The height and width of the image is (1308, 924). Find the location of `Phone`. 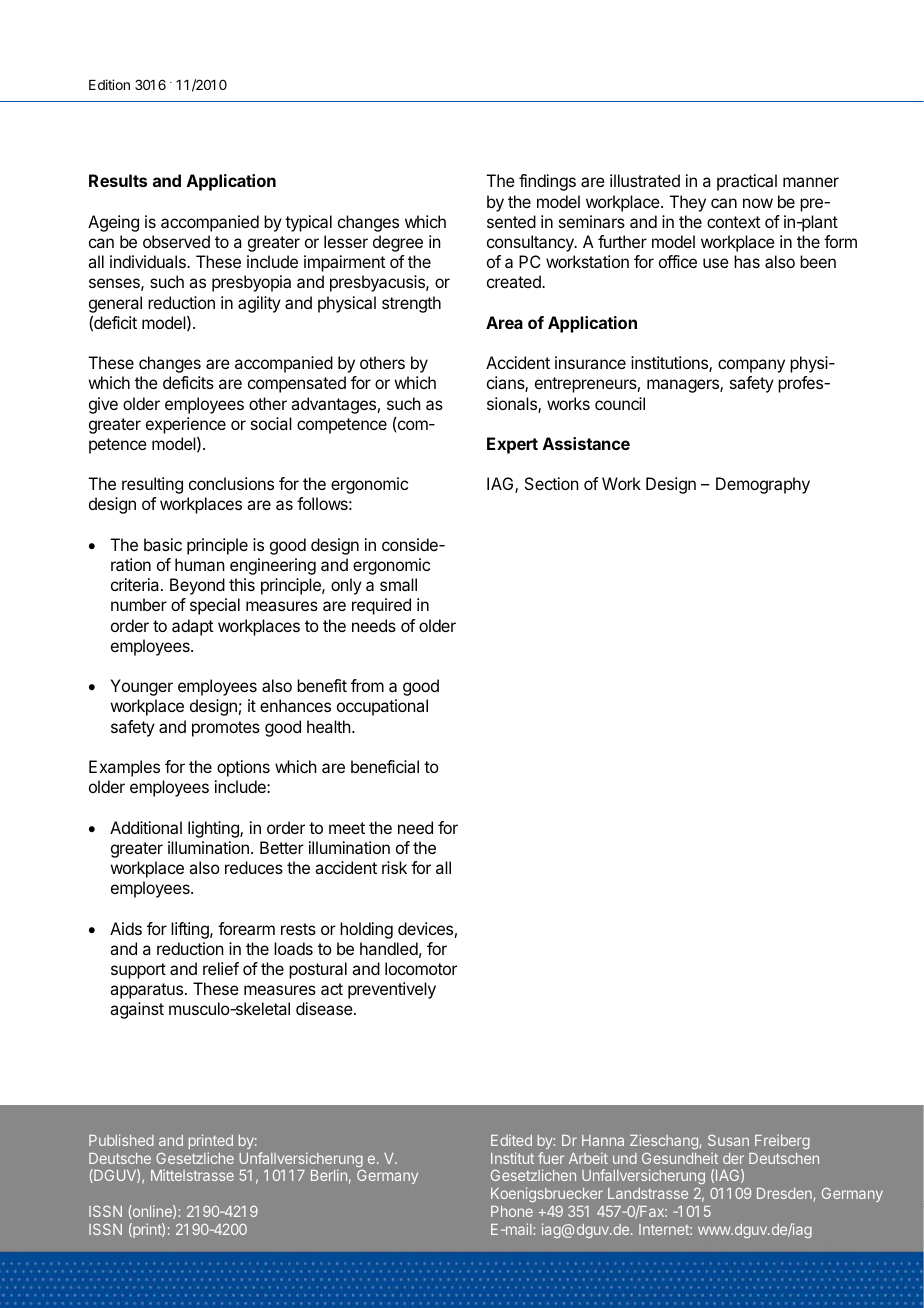

Phone is located at coordinates (512, 1211).
